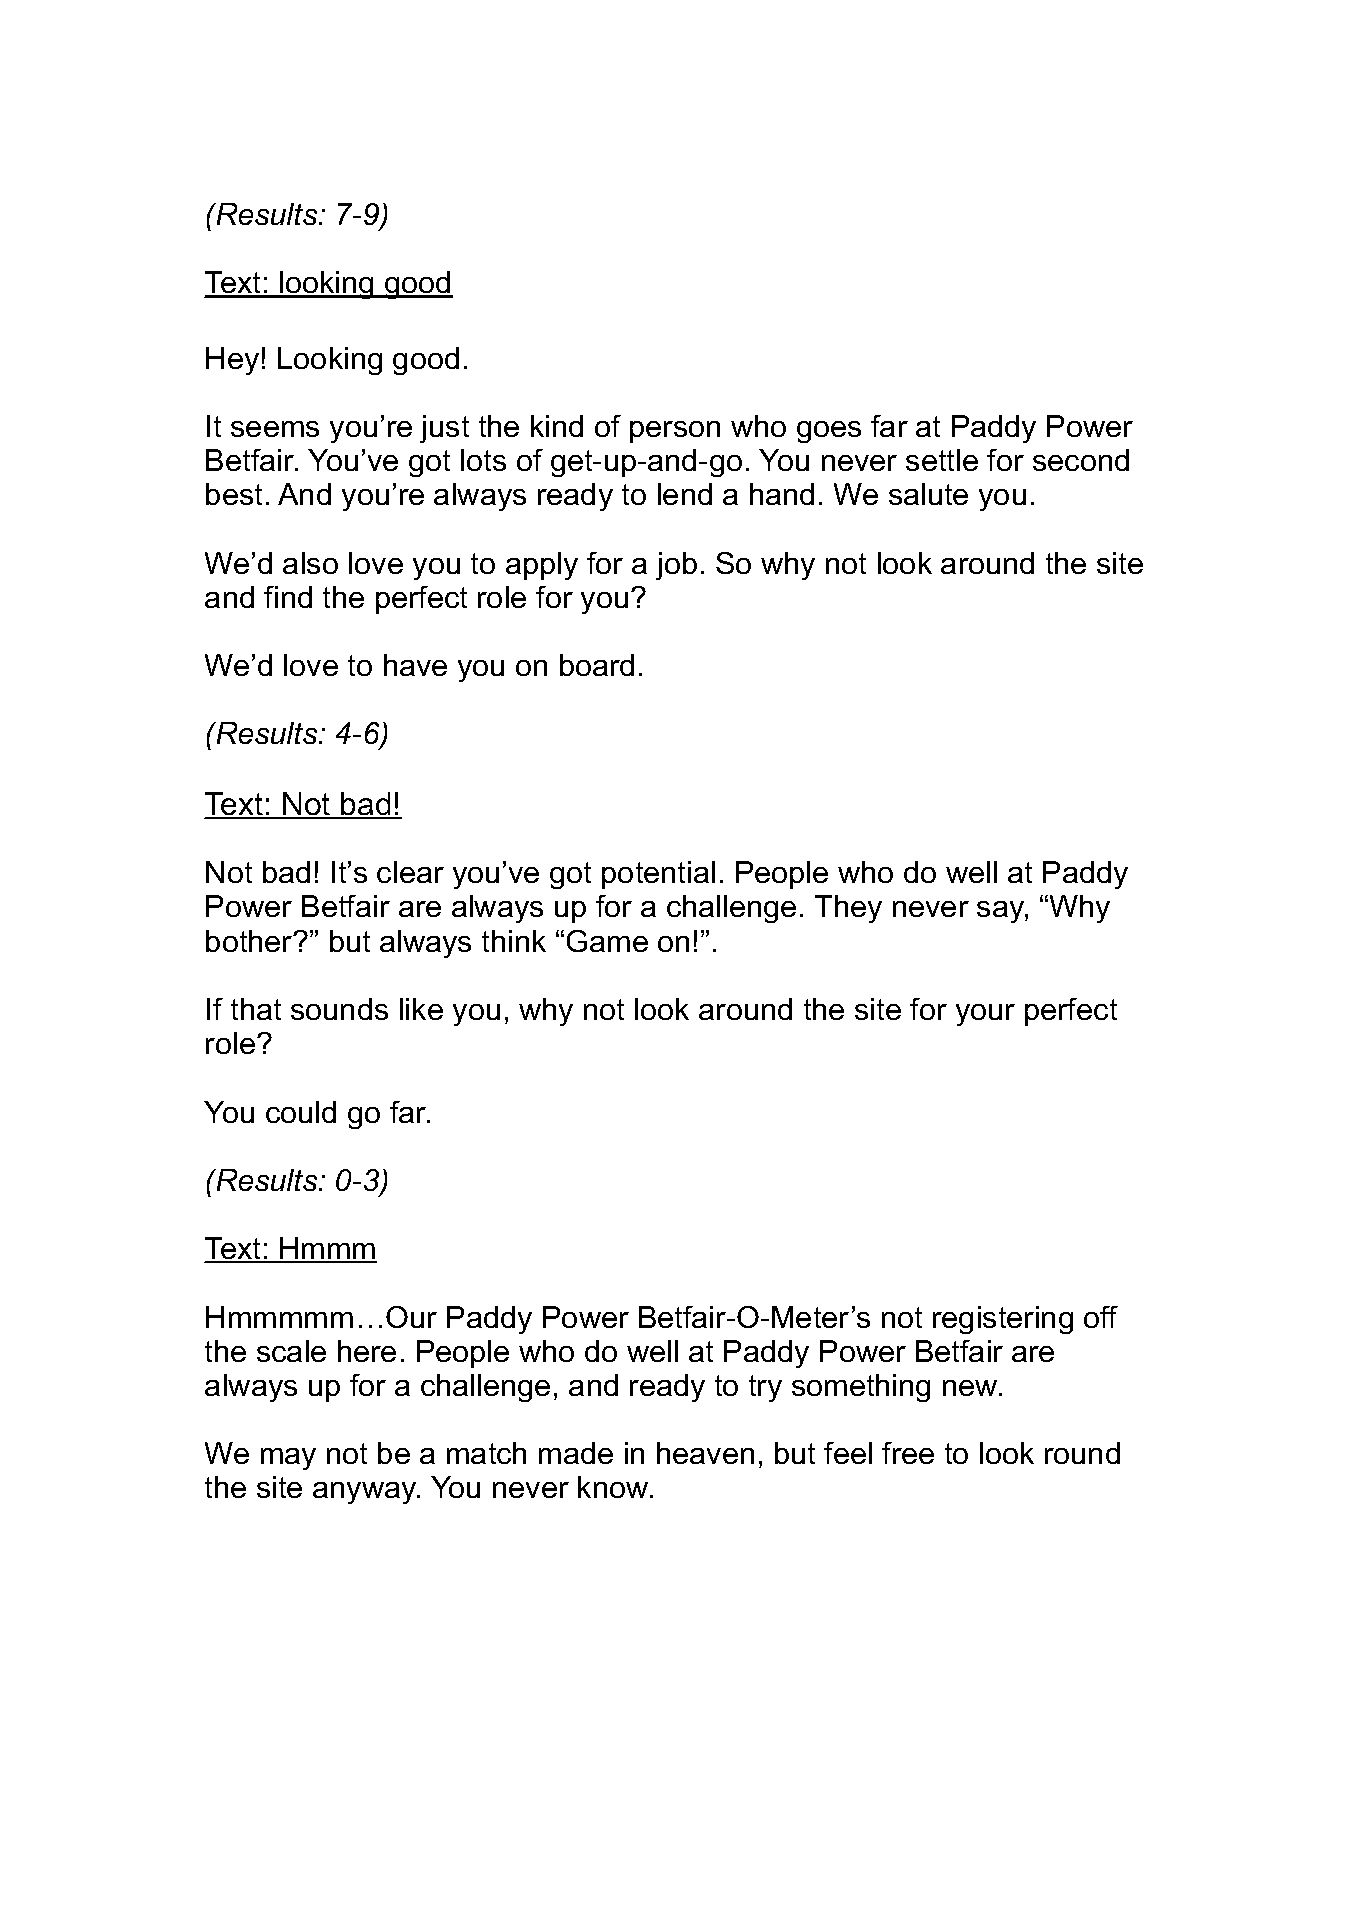  Describe the element at coordinates (339, 1009) in the page. I see `sounds` at that location.
